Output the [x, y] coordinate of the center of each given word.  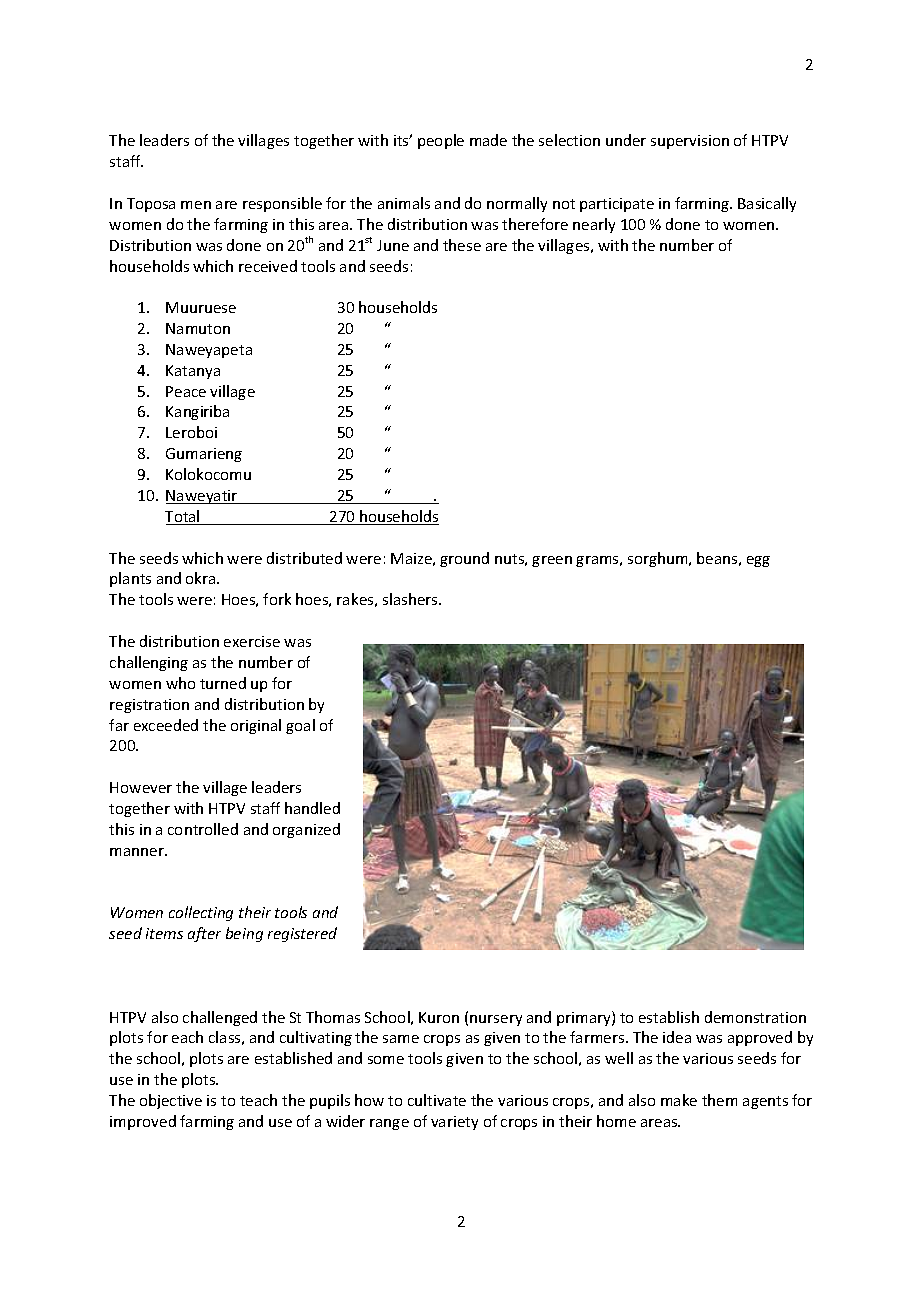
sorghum [659, 559]
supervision [690, 142]
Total [183, 517]
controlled [203, 829]
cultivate [437, 1100]
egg [758, 561]
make [679, 1100]
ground [464, 559]
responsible [282, 204]
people [441, 141]
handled [312, 808]
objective [171, 1101]
